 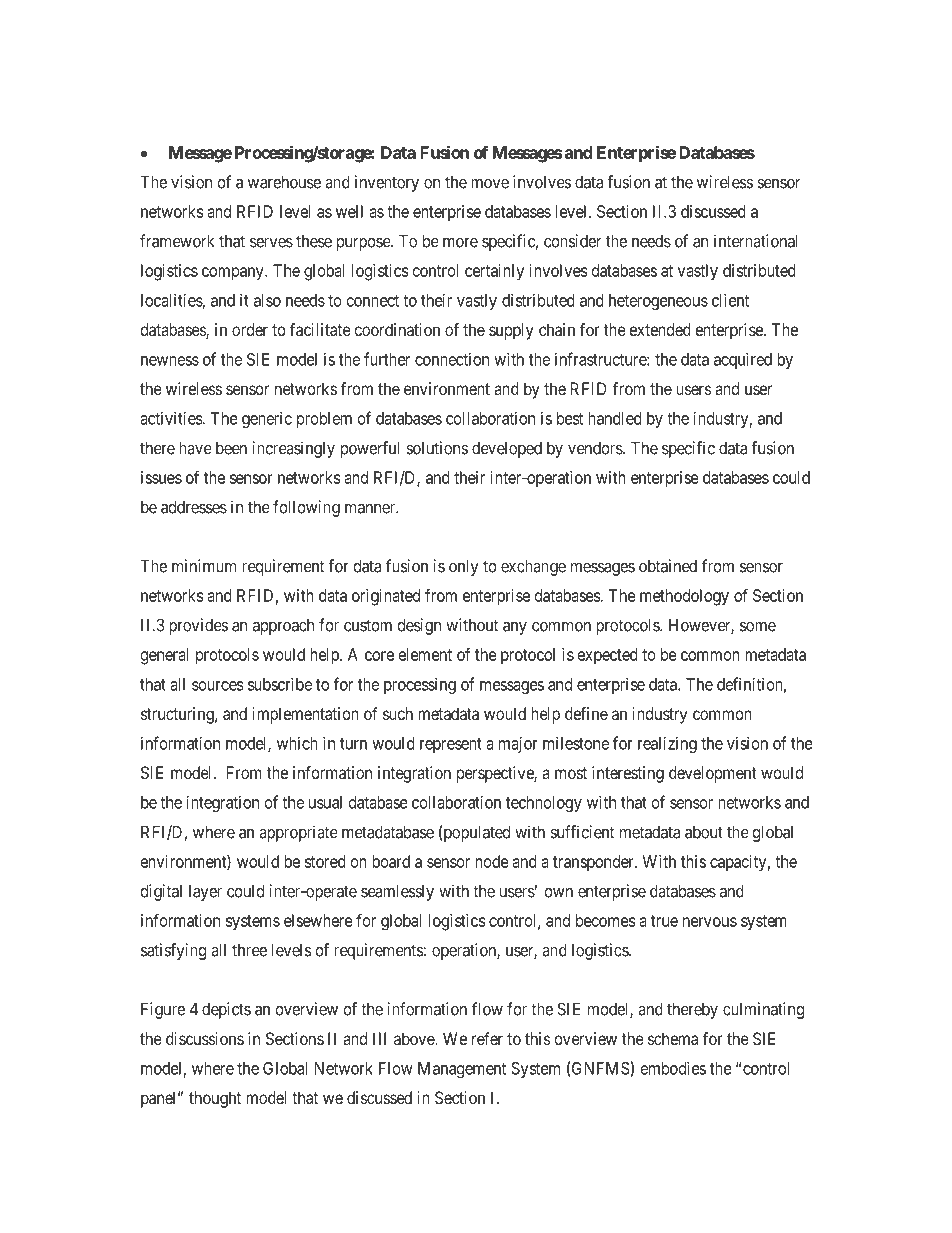 What do you see at coordinates (460, 242) in the screenshot?
I see `more` at bounding box center [460, 242].
